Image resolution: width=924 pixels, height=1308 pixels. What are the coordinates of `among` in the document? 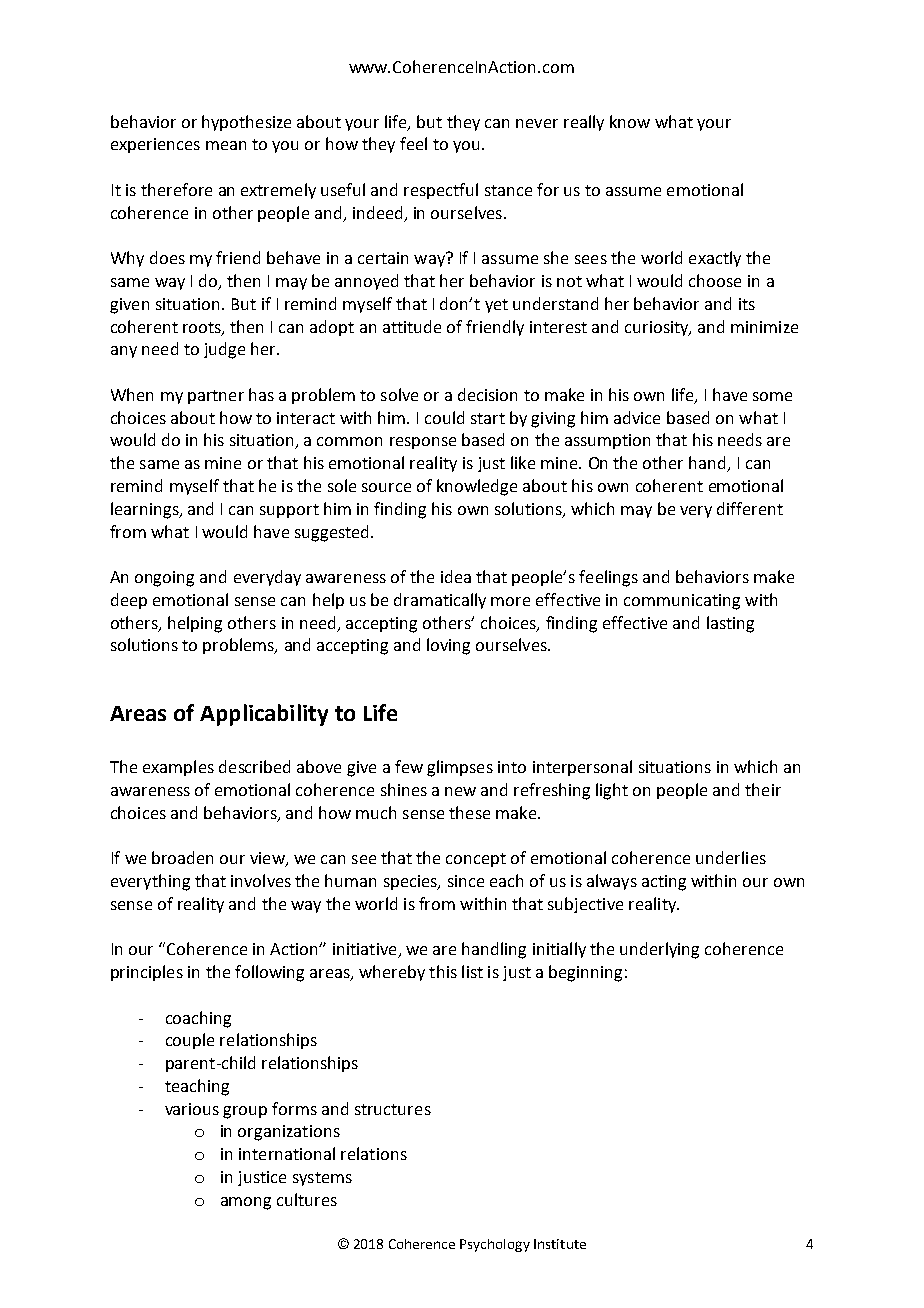 It's located at (246, 1203).
